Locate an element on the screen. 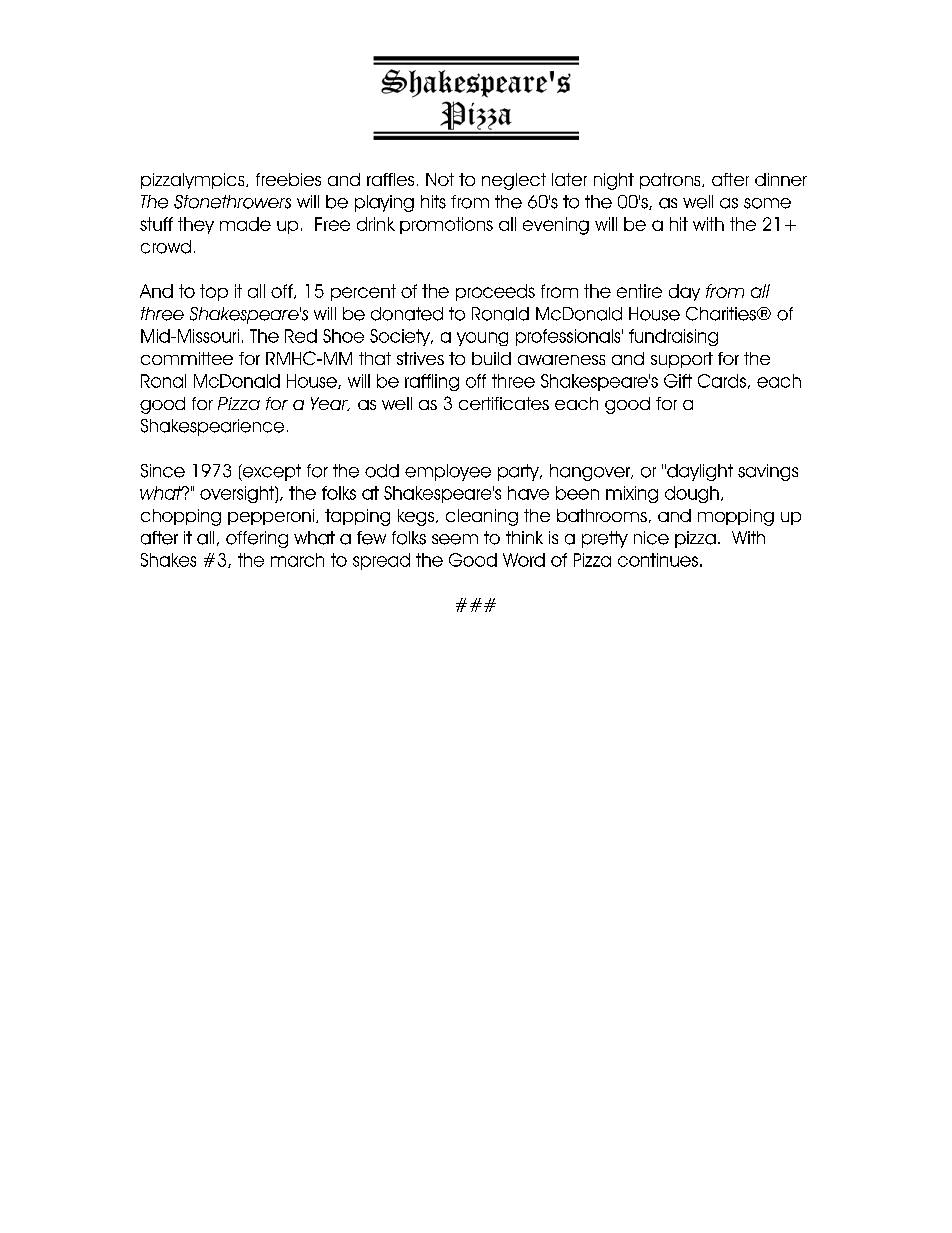 This screenshot has height=1233, width=952. entire is located at coordinates (639, 291).
